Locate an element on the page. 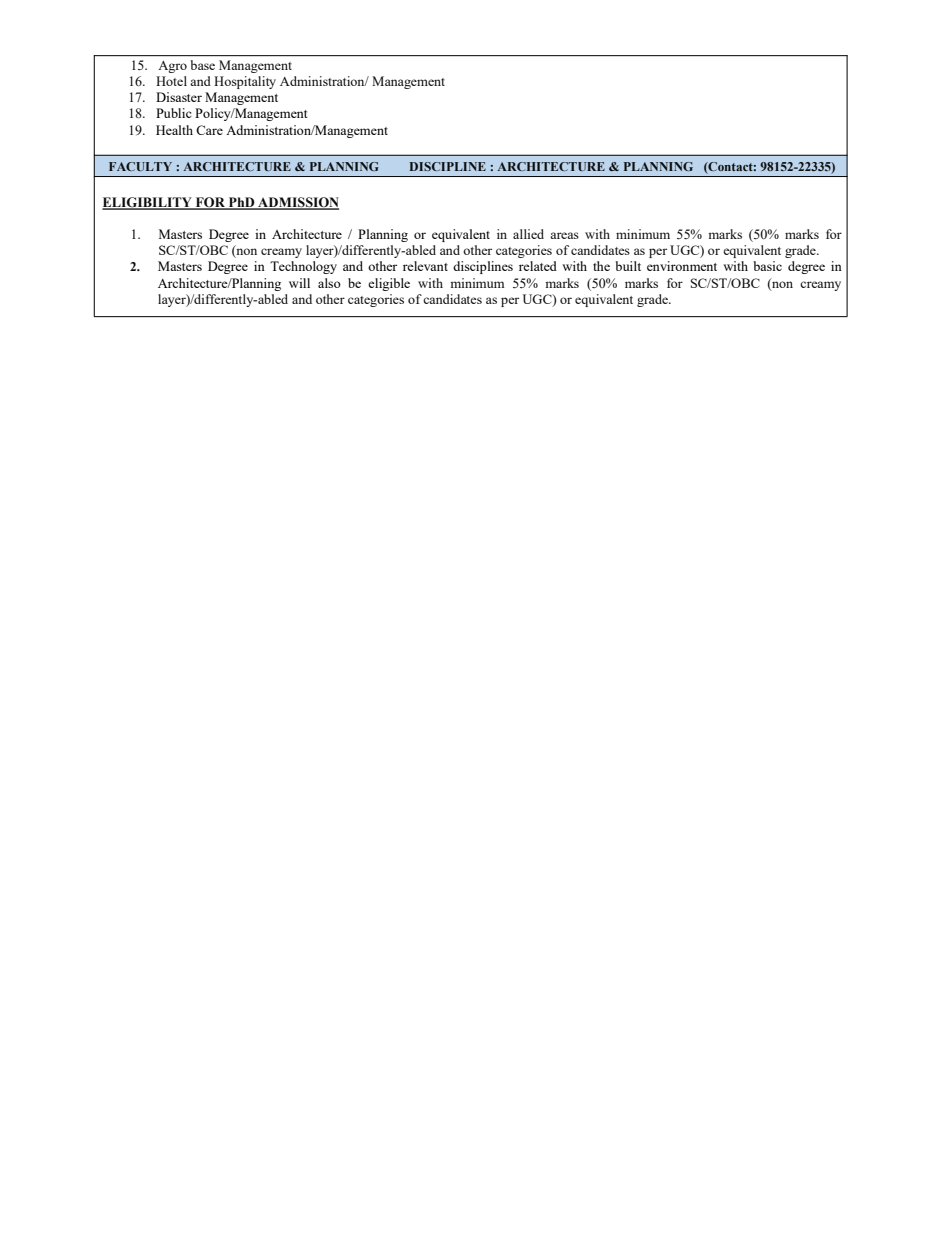 The image size is (952, 1233). will is located at coordinates (299, 283).
